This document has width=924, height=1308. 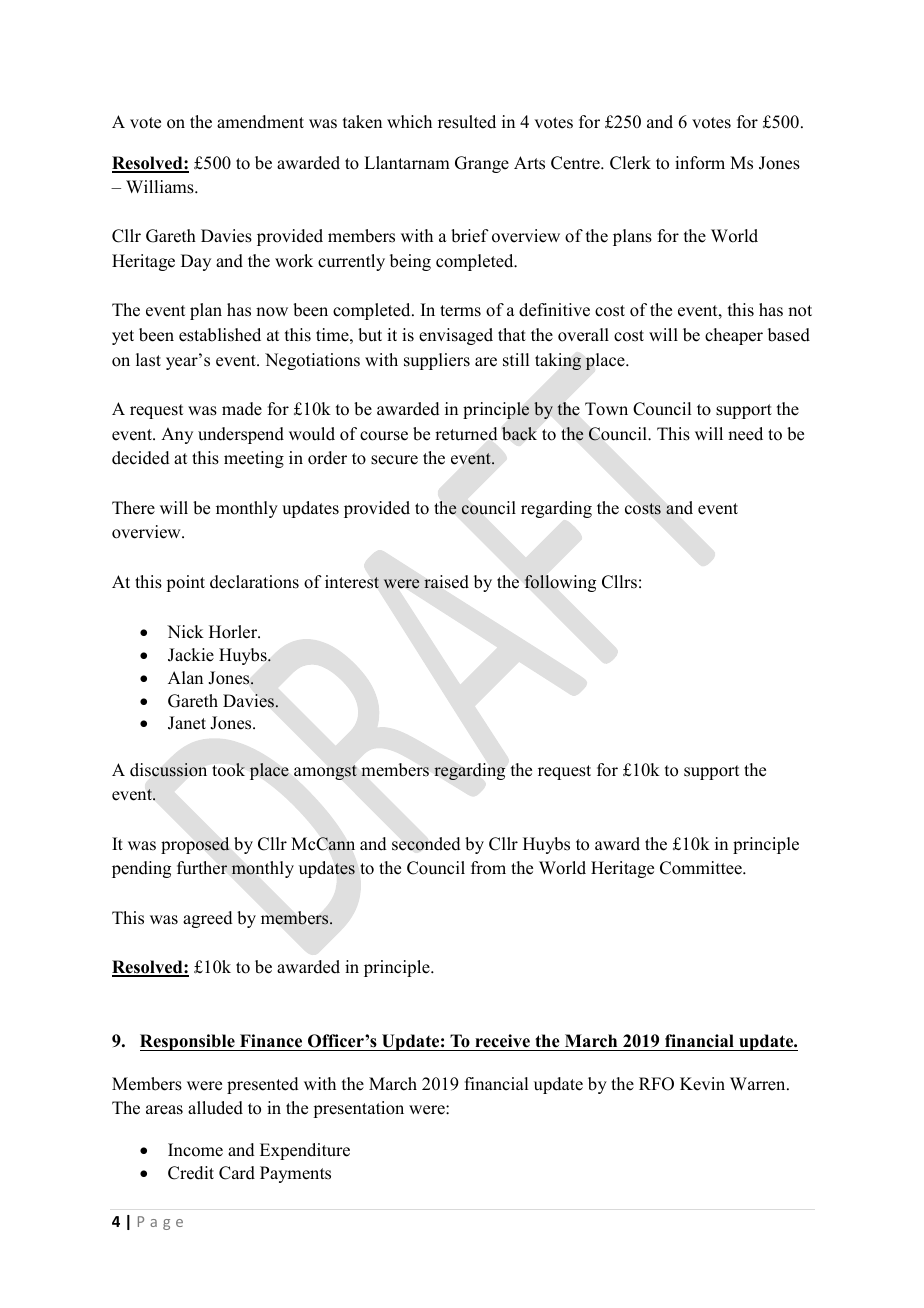 I want to click on seconded, so click(x=426, y=844).
